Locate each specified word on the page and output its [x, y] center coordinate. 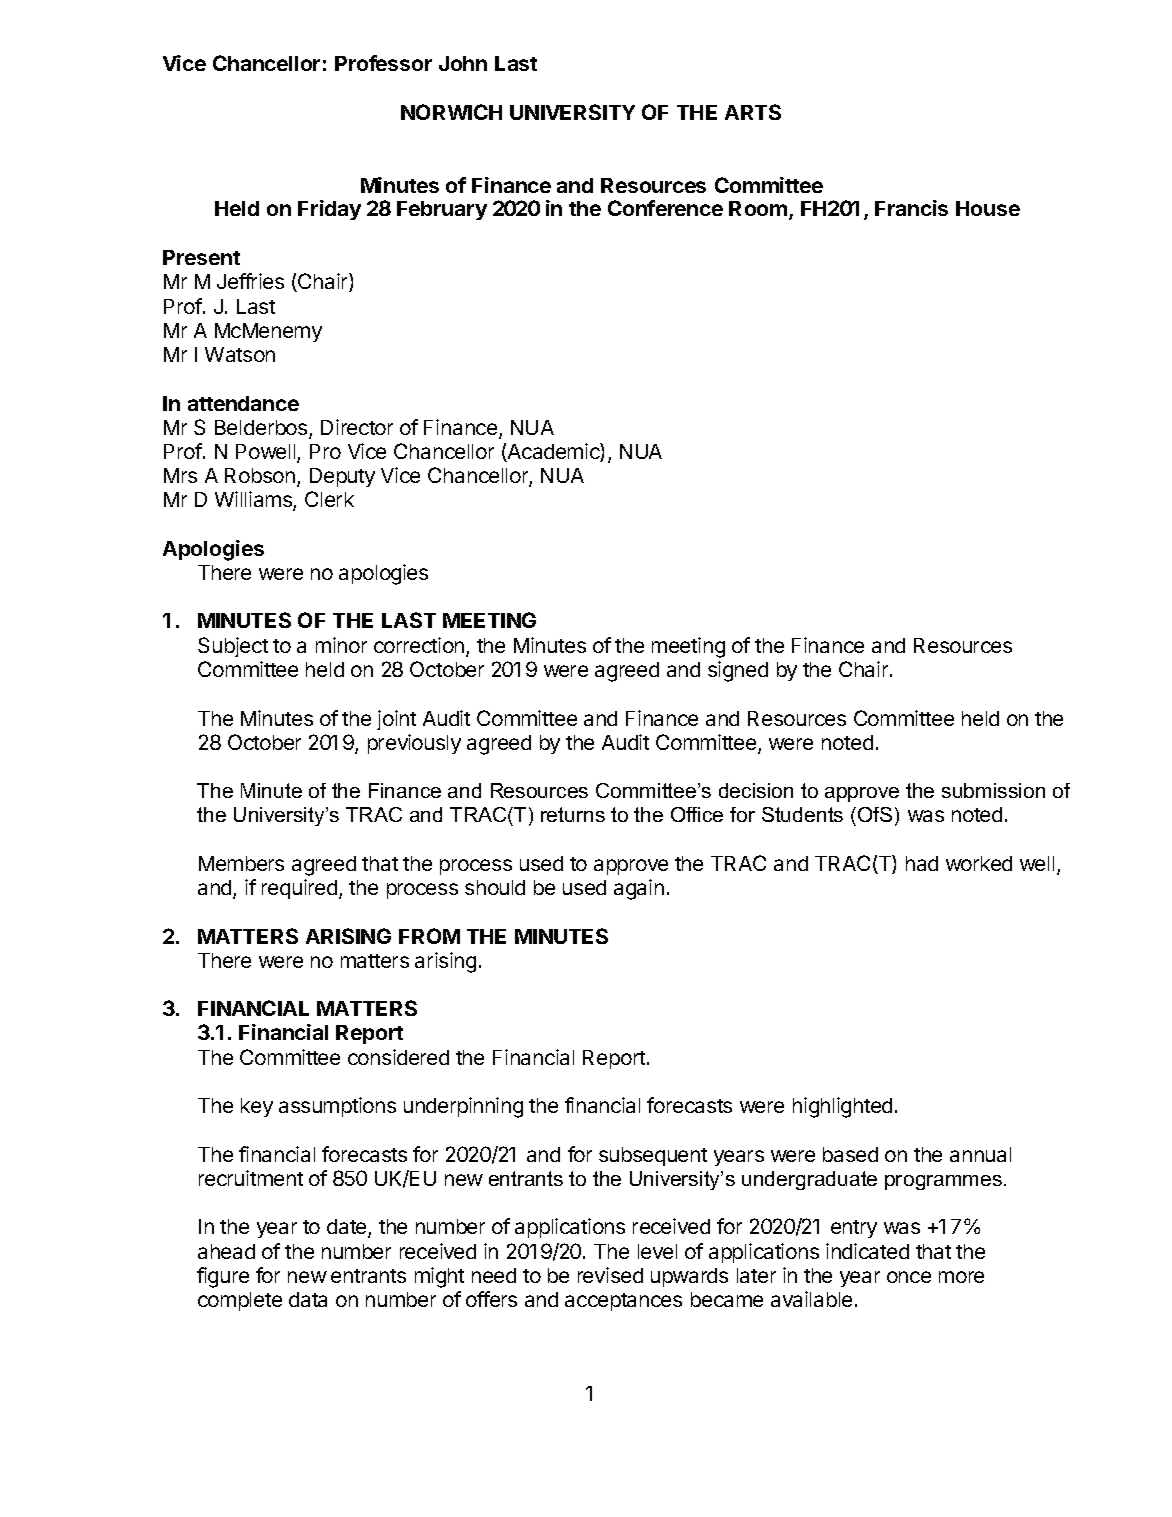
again [639, 889]
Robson [261, 477]
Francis [911, 208]
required [299, 889]
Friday [329, 210]
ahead [226, 1251]
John [463, 63]
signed [738, 671]
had [922, 863]
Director [357, 427]
